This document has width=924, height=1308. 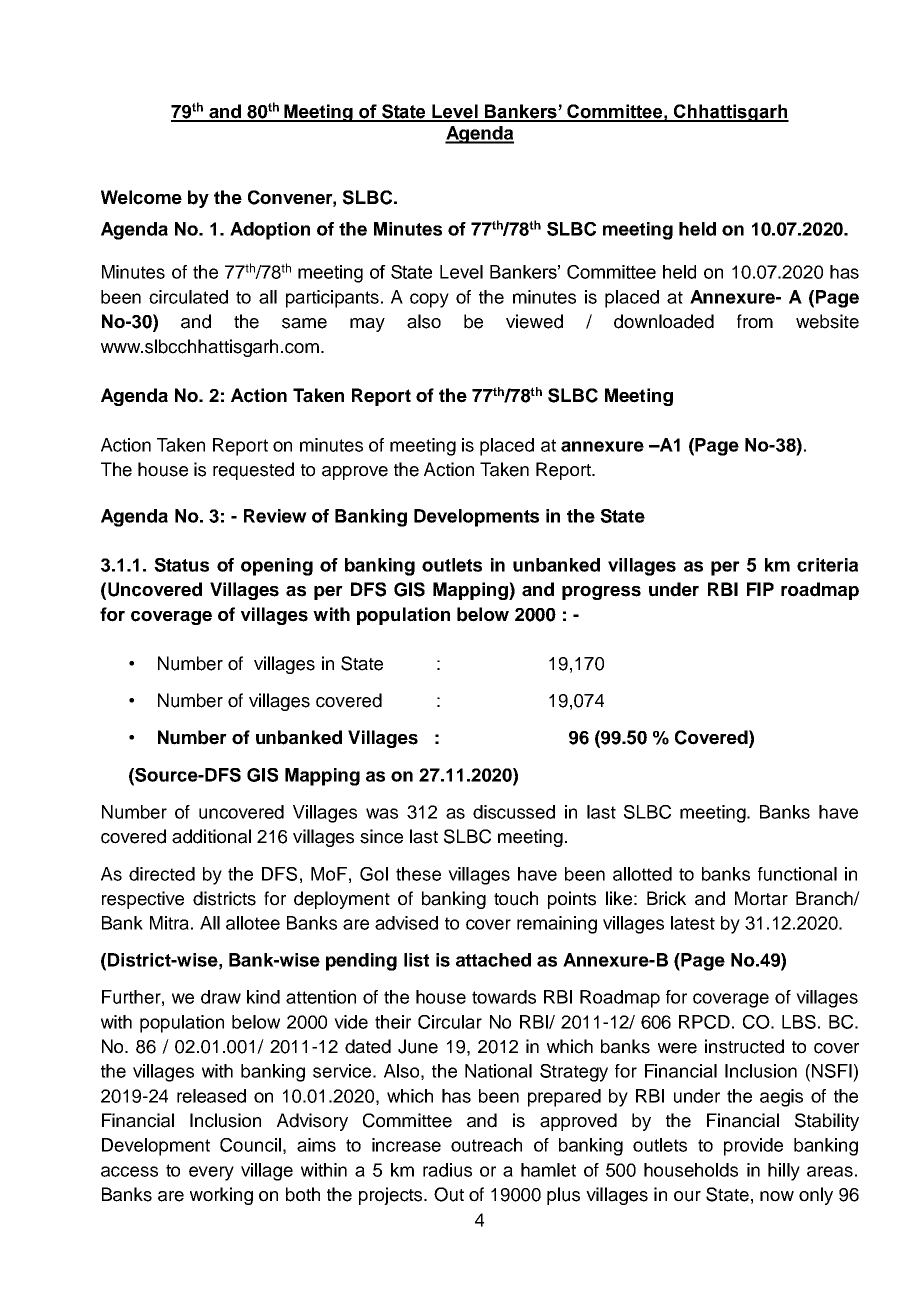 What do you see at coordinates (181, 565) in the document?
I see `Status` at bounding box center [181, 565].
